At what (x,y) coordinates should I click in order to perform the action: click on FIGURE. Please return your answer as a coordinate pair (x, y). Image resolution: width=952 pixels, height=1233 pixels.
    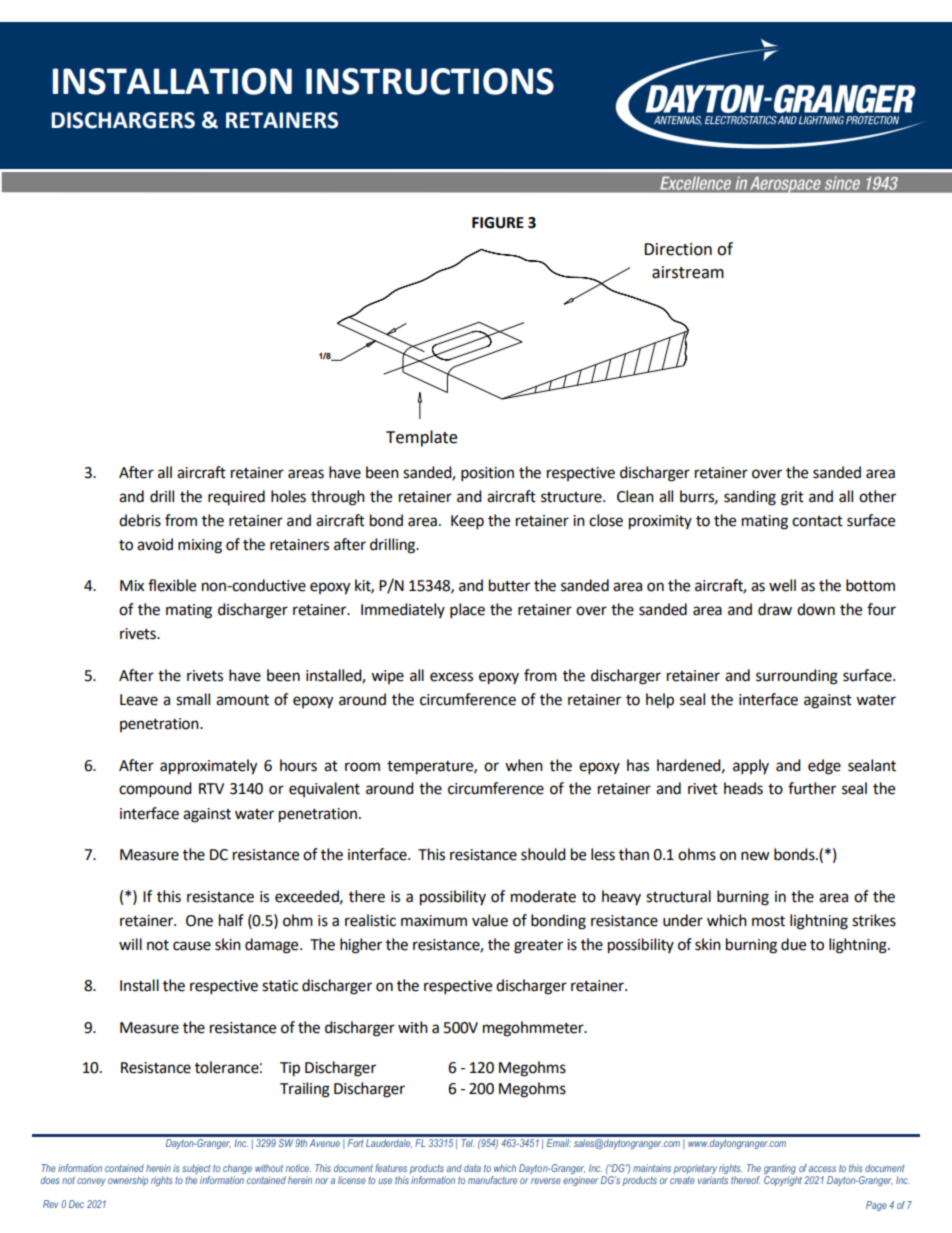
    Looking at the image, I should click on (498, 223).
